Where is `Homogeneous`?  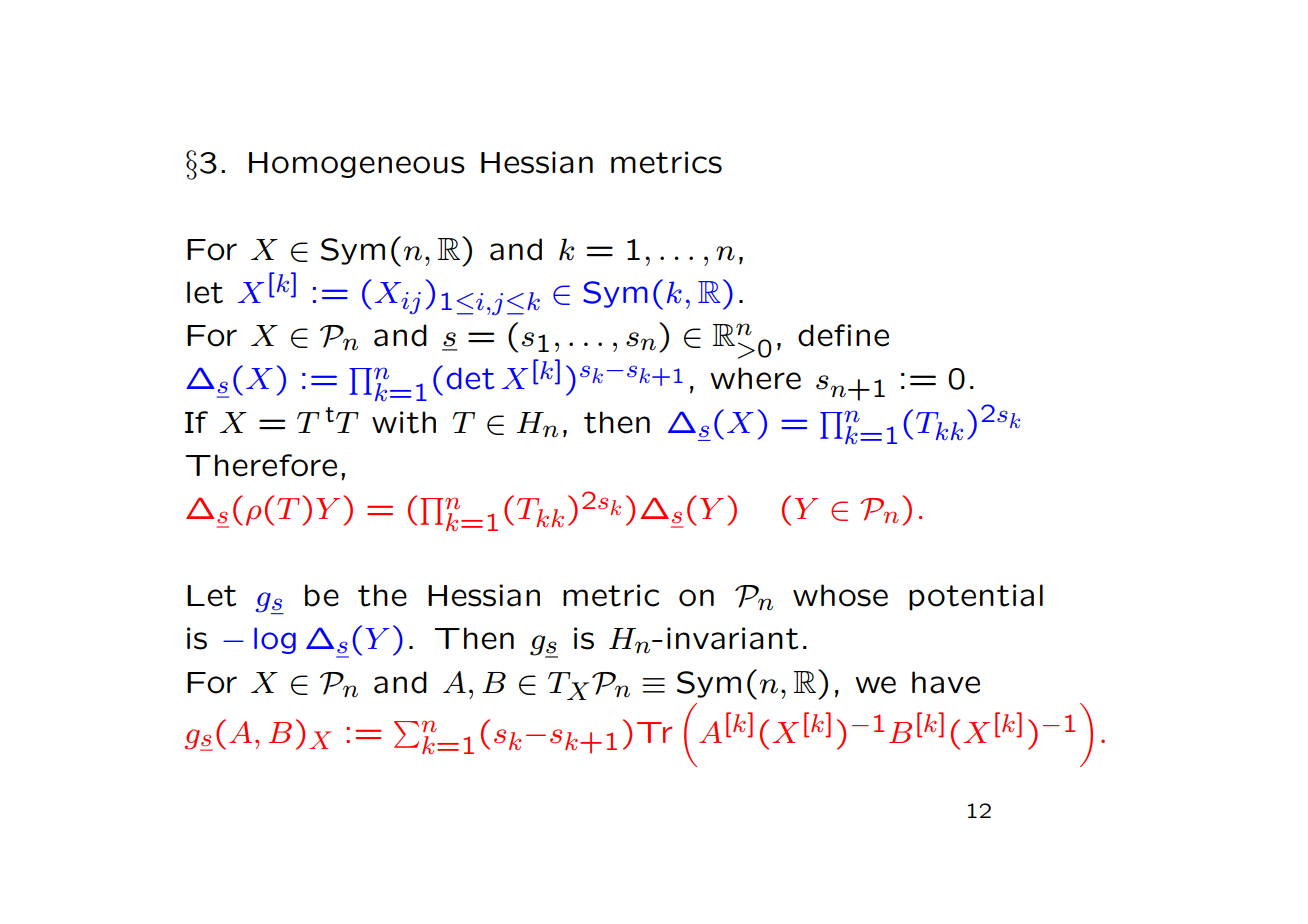
Homogeneous is located at coordinates (357, 165).
